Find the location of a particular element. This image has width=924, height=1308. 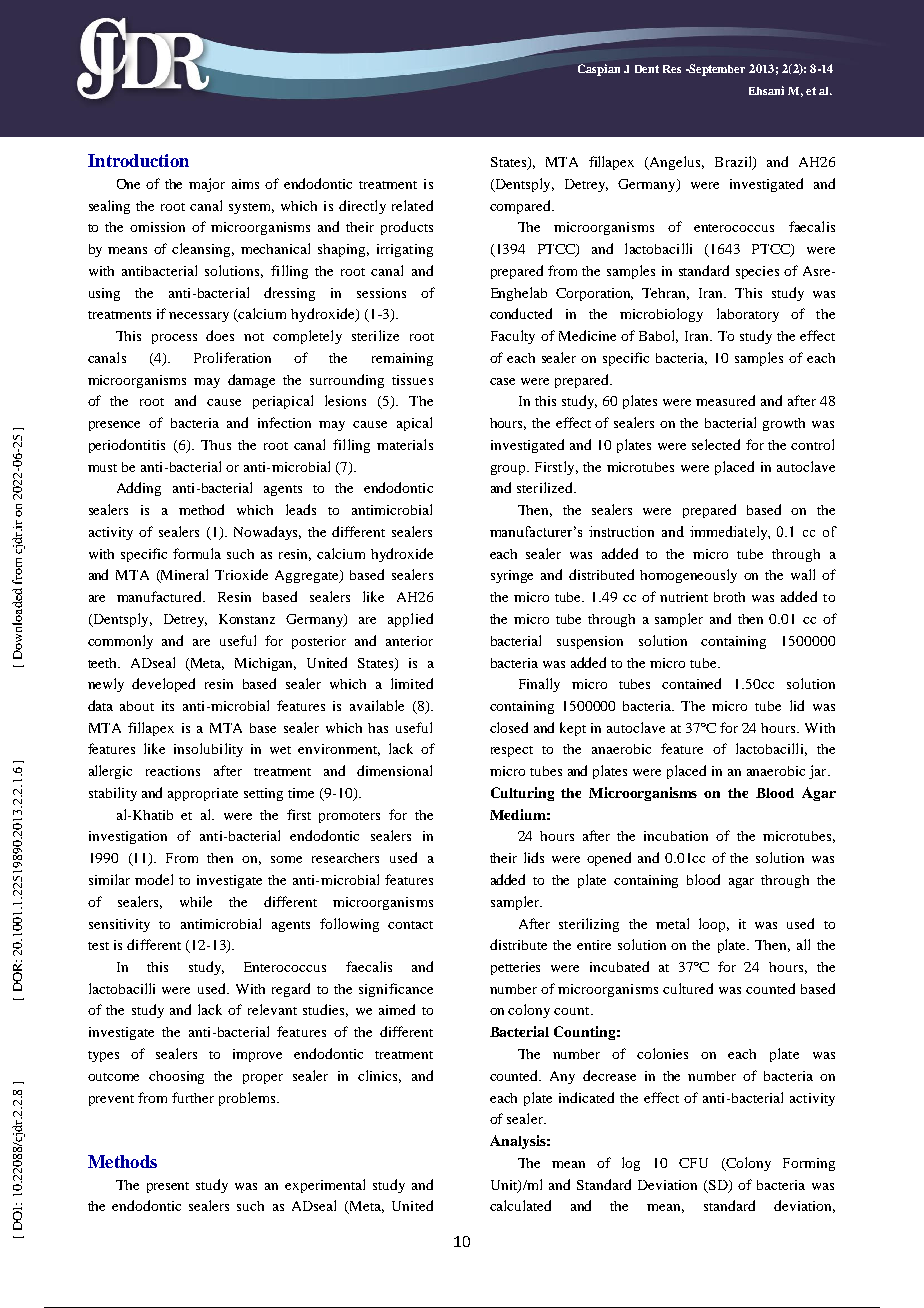

contact is located at coordinates (410, 925).
